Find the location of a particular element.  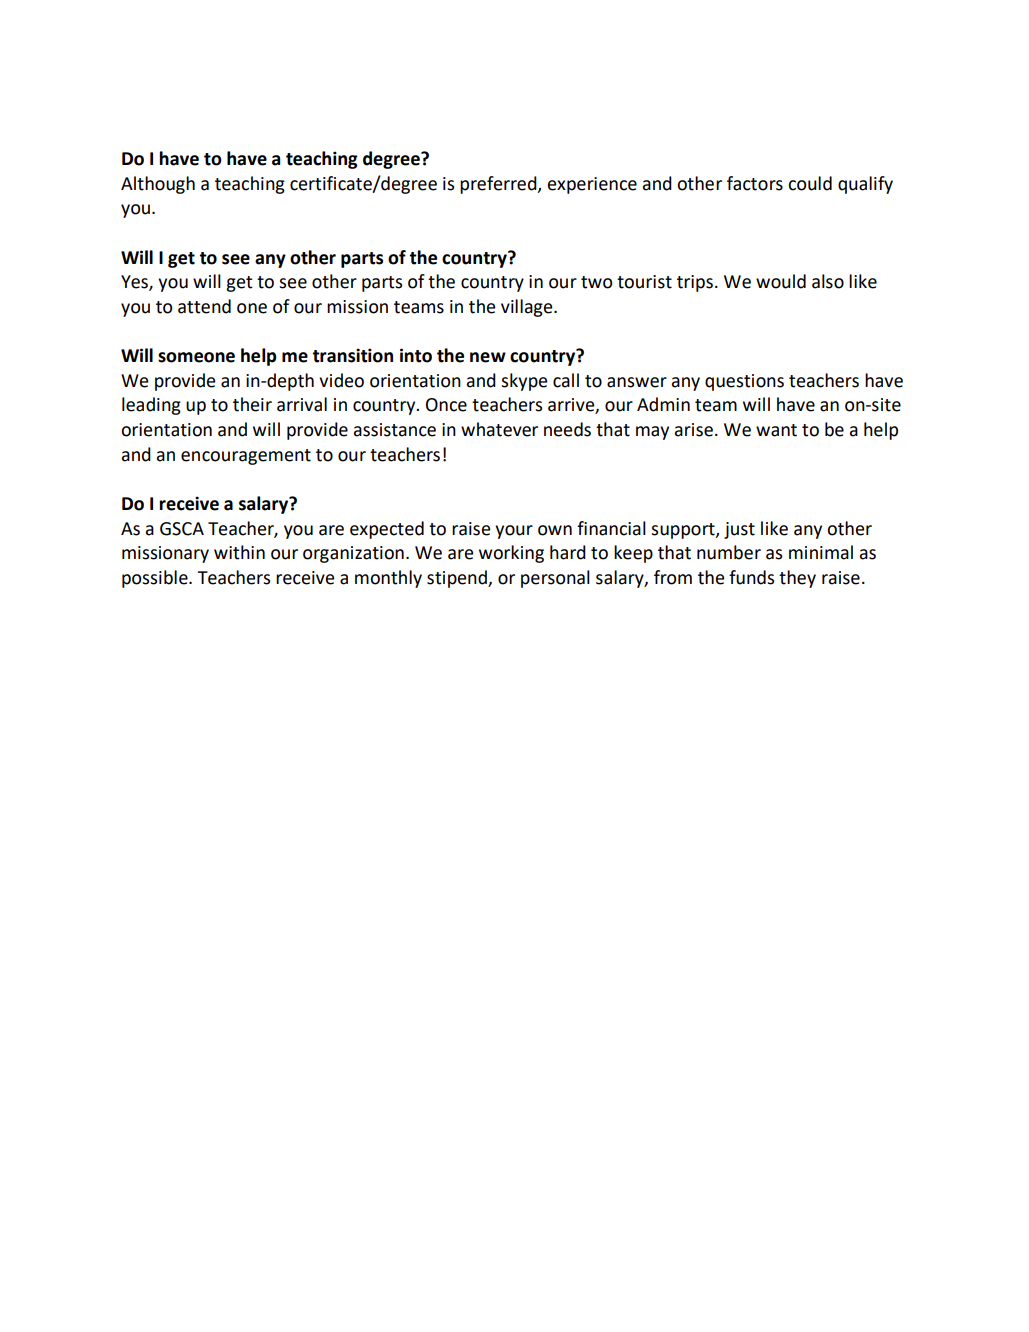

village is located at coordinates (528, 308).
